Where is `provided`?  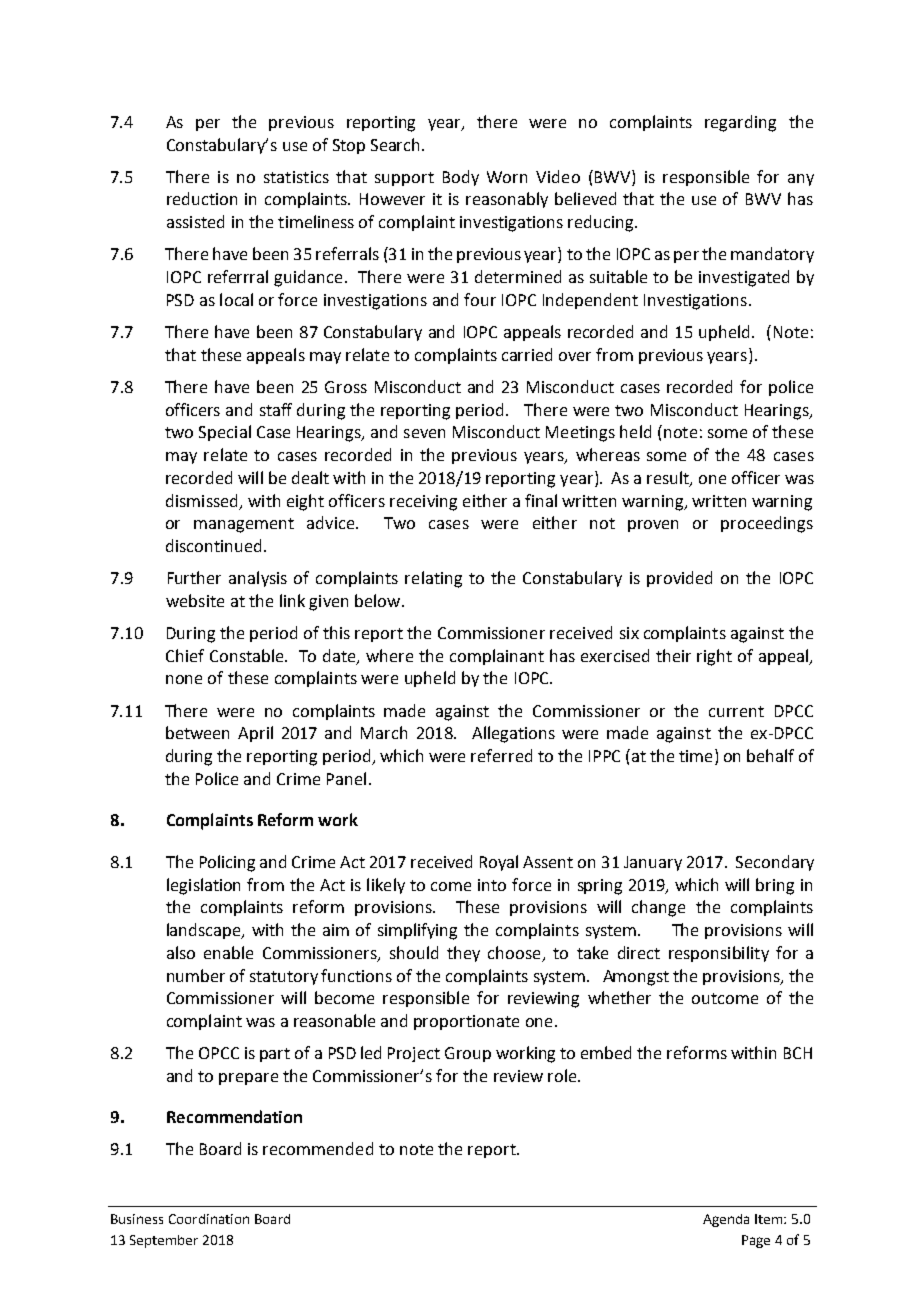 provided is located at coordinates (679, 579).
